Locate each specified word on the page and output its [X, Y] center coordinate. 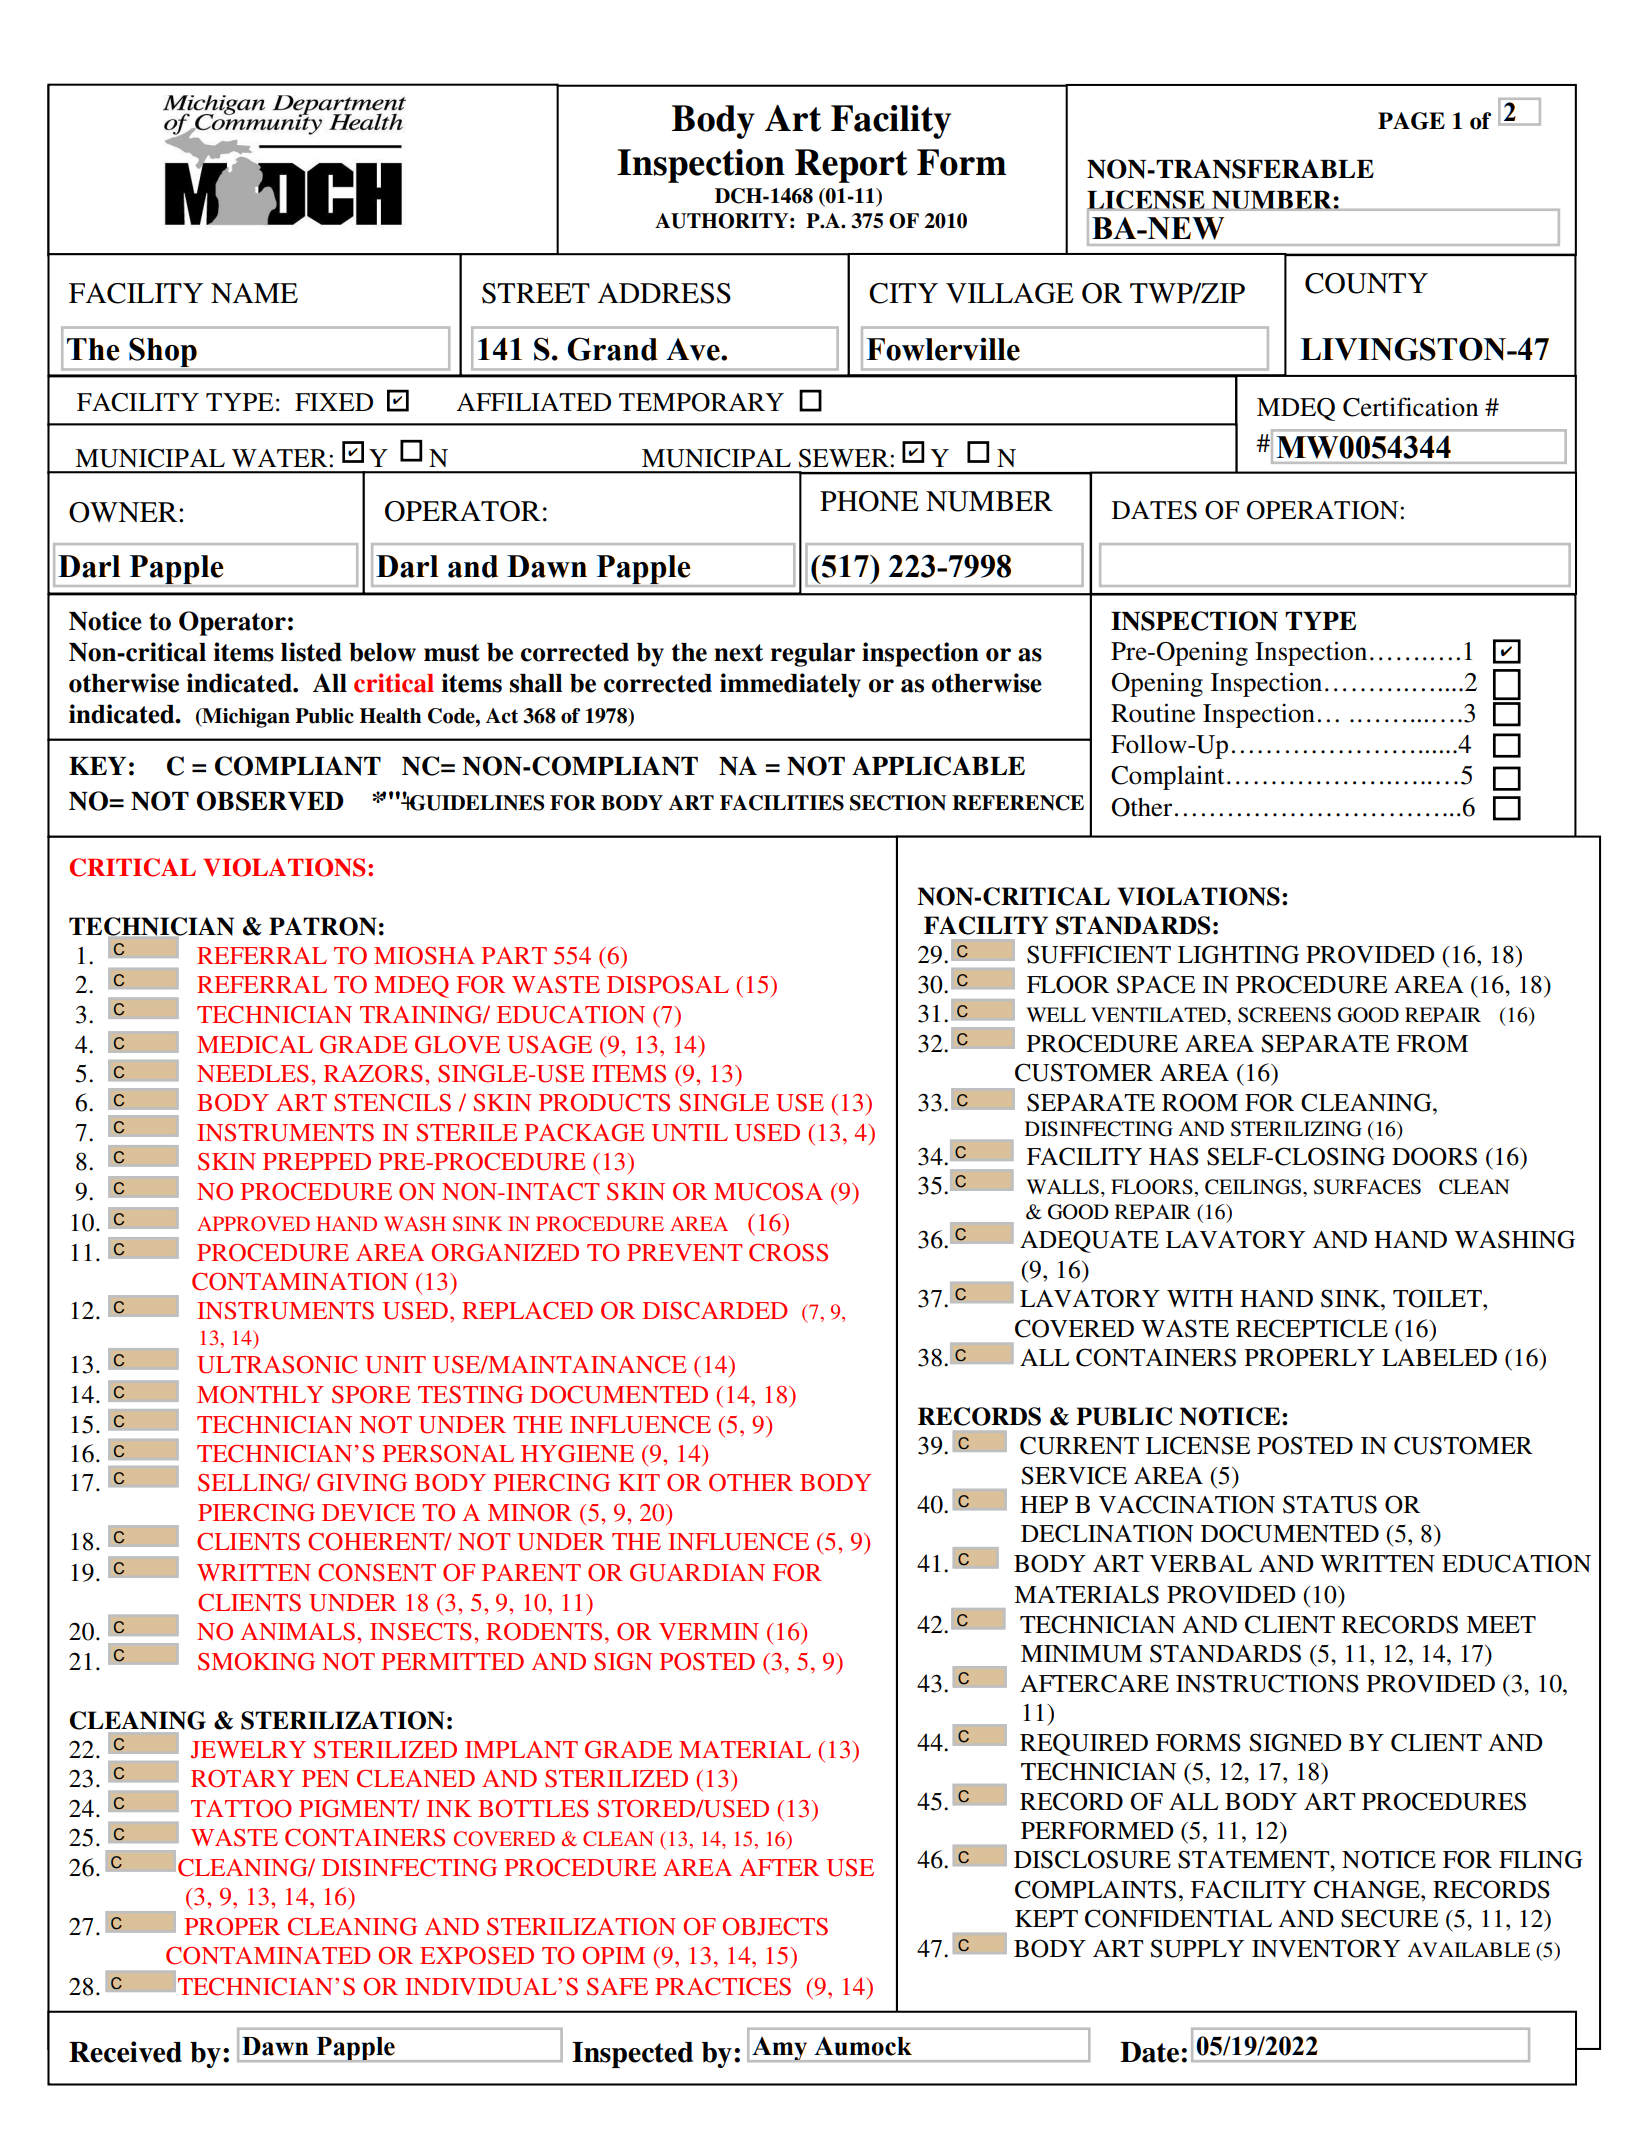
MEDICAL [255, 1045]
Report [851, 166]
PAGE [1411, 121]
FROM [1432, 1043]
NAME [254, 293]
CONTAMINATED [268, 1956]
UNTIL [690, 1133]
